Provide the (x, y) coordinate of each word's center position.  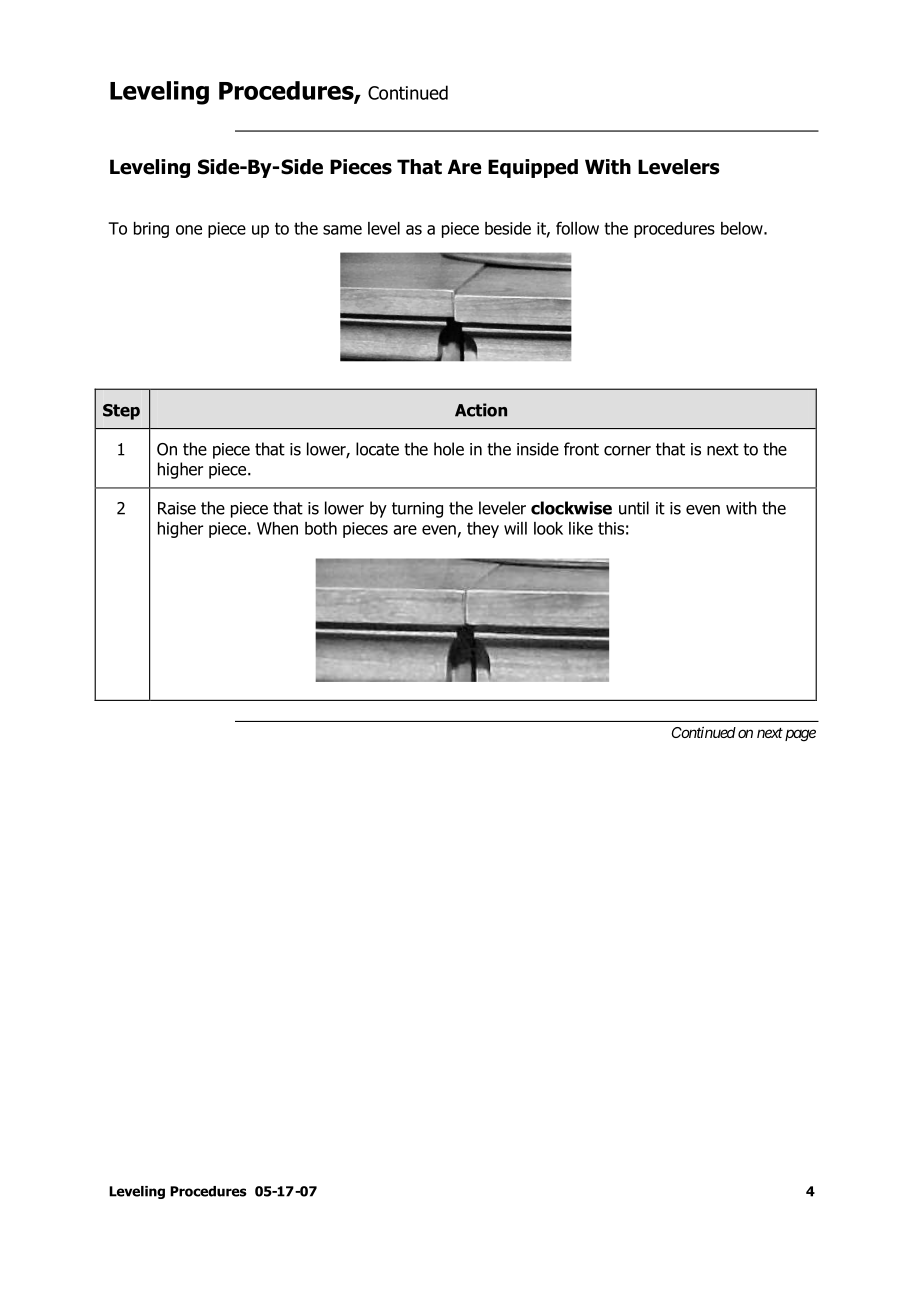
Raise (177, 508)
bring (151, 230)
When (277, 528)
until (634, 508)
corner (627, 451)
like (581, 528)
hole (449, 449)
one (189, 230)
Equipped (533, 168)
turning (417, 510)
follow (577, 228)
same (342, 230)
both (321, 528)
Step (121, 412)
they (483, 530)
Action (481, 410)
